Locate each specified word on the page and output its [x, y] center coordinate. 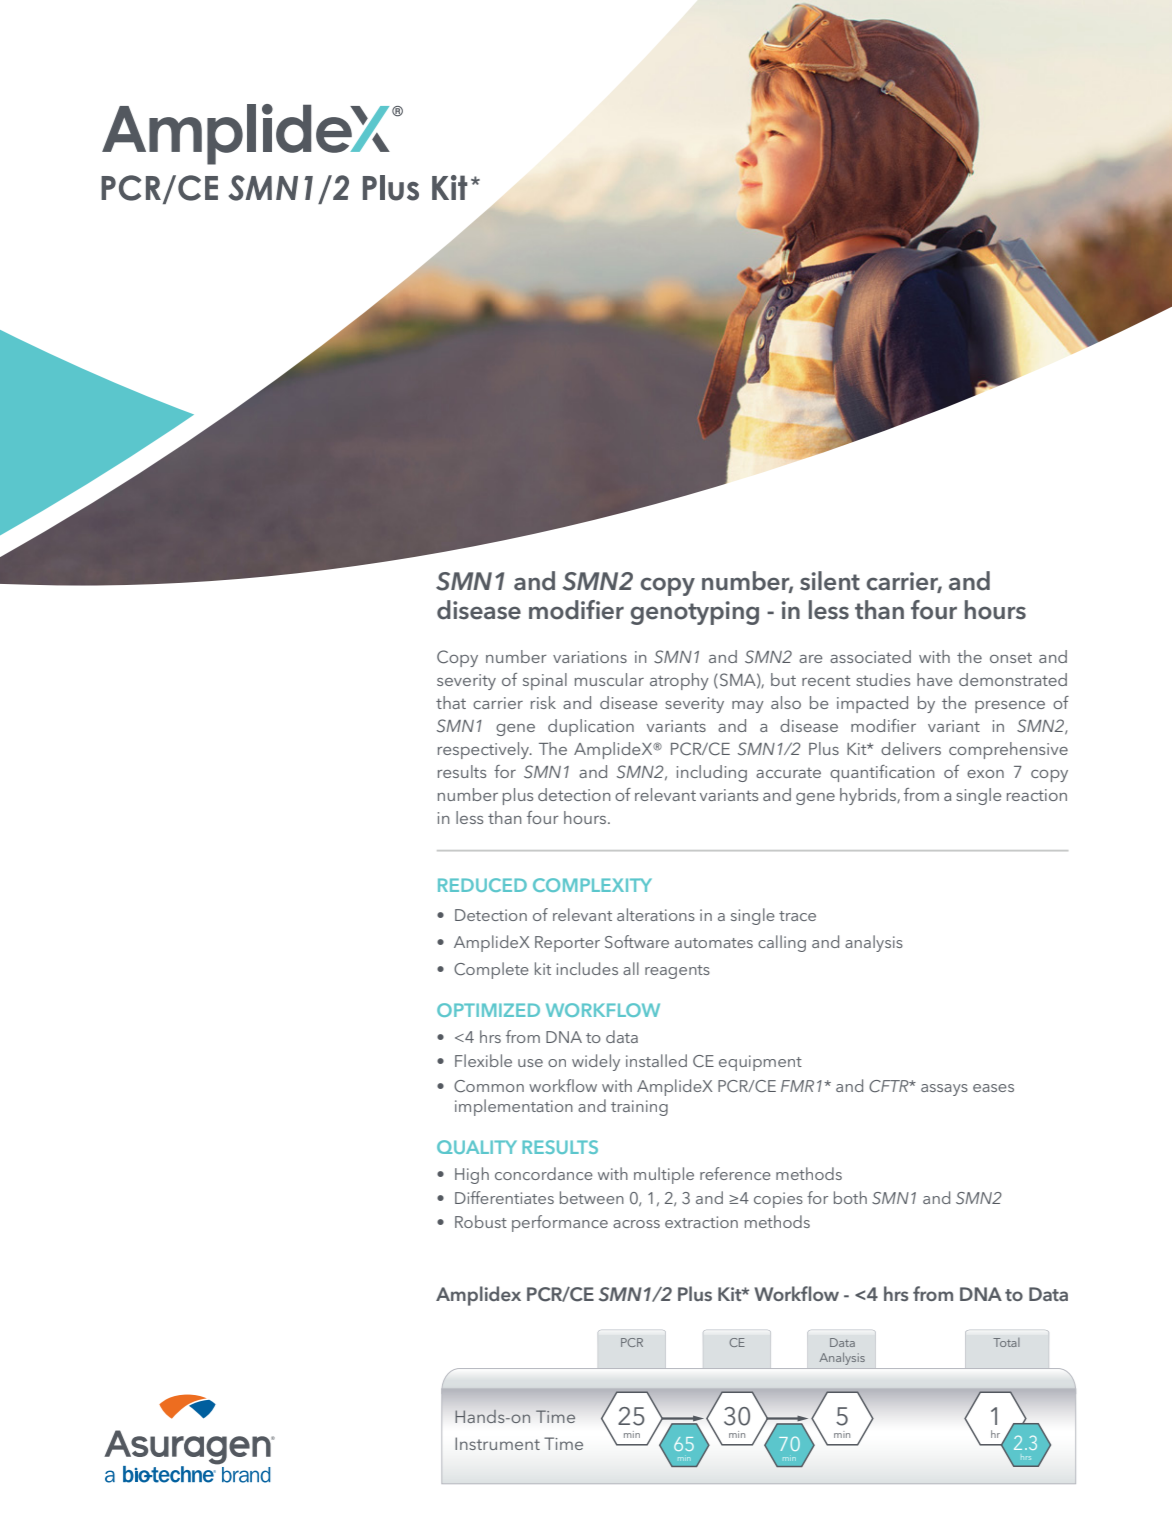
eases [993, 1088]
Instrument [497, 1443]
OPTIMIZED [488, 1010]
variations [590, 657]
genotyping [695, 613]
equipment [760, 1063]
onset [1011, 658]
